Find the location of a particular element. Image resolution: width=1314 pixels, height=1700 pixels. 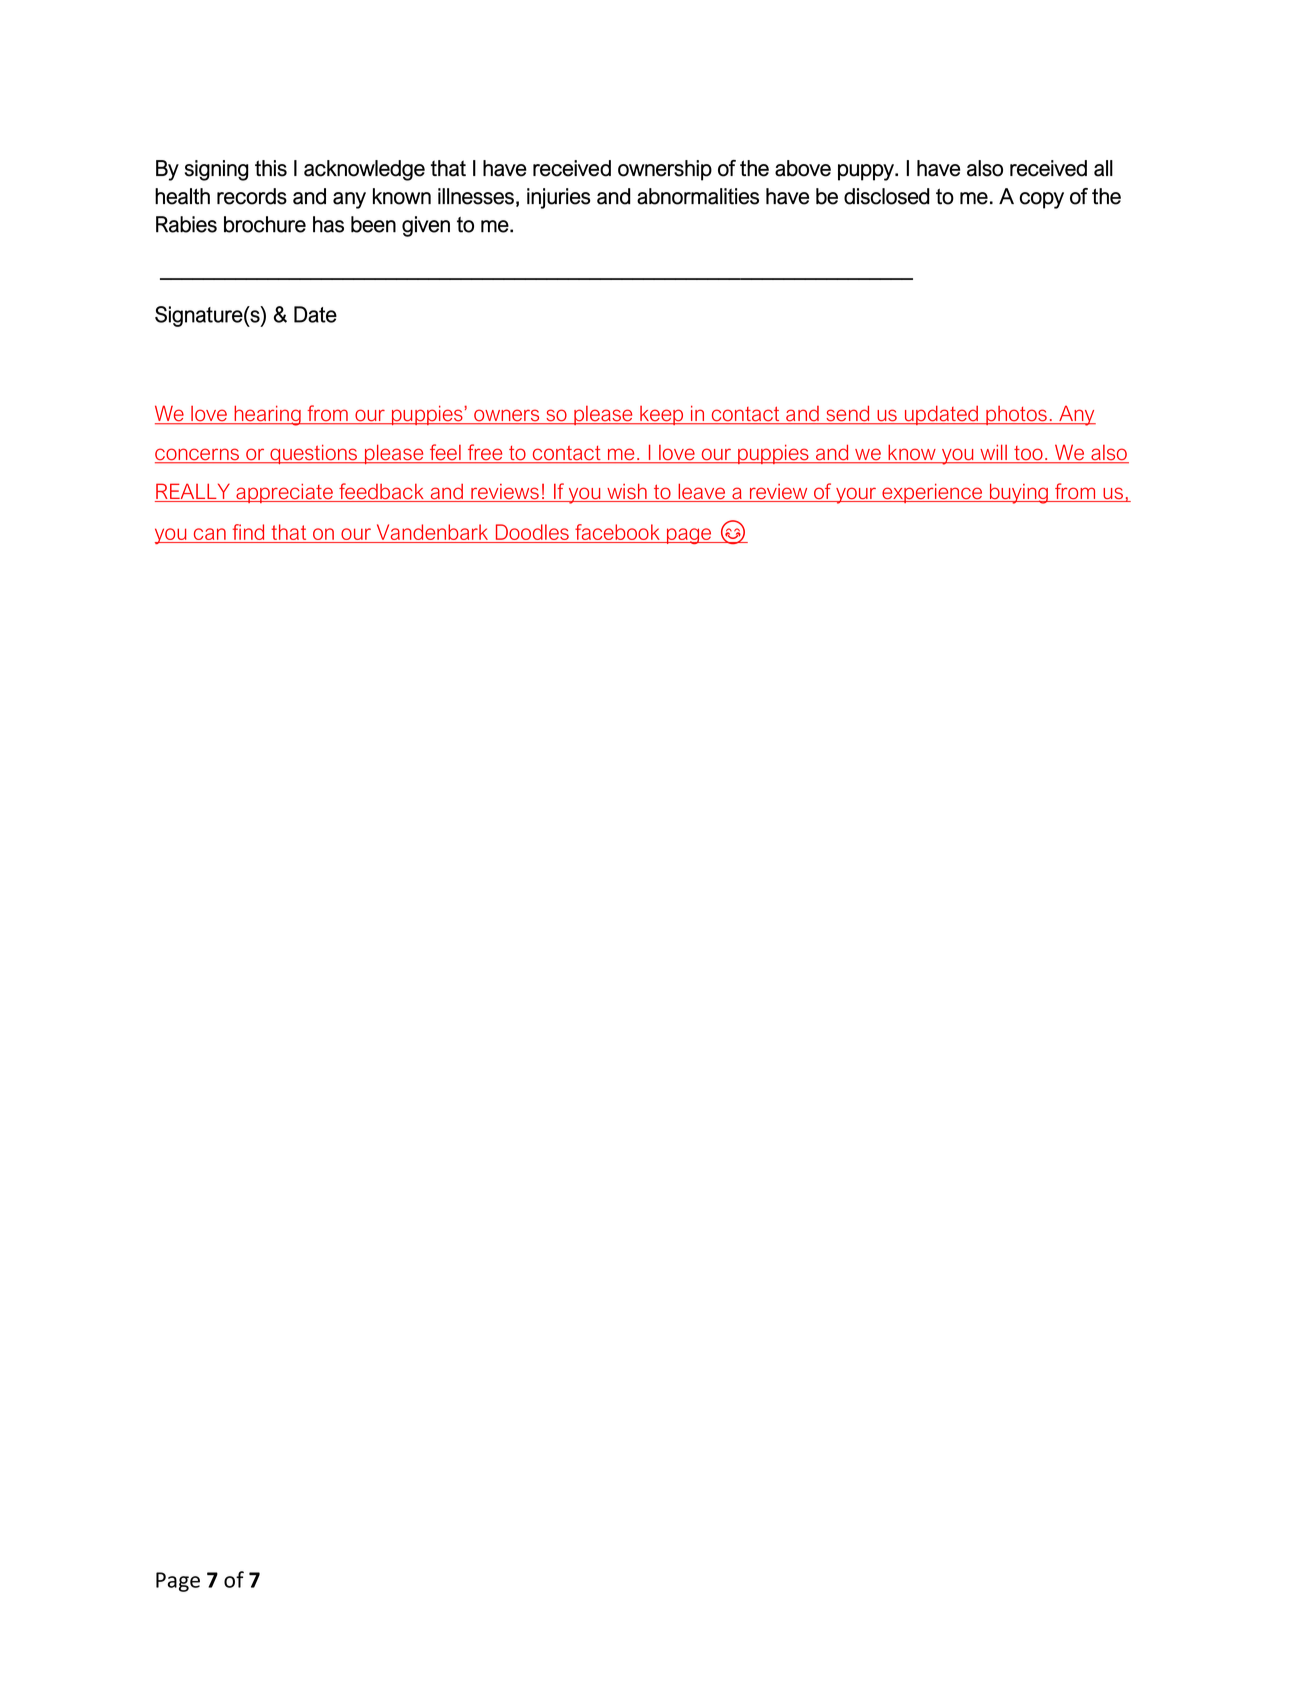

given is located at coordinates (426, 226).
